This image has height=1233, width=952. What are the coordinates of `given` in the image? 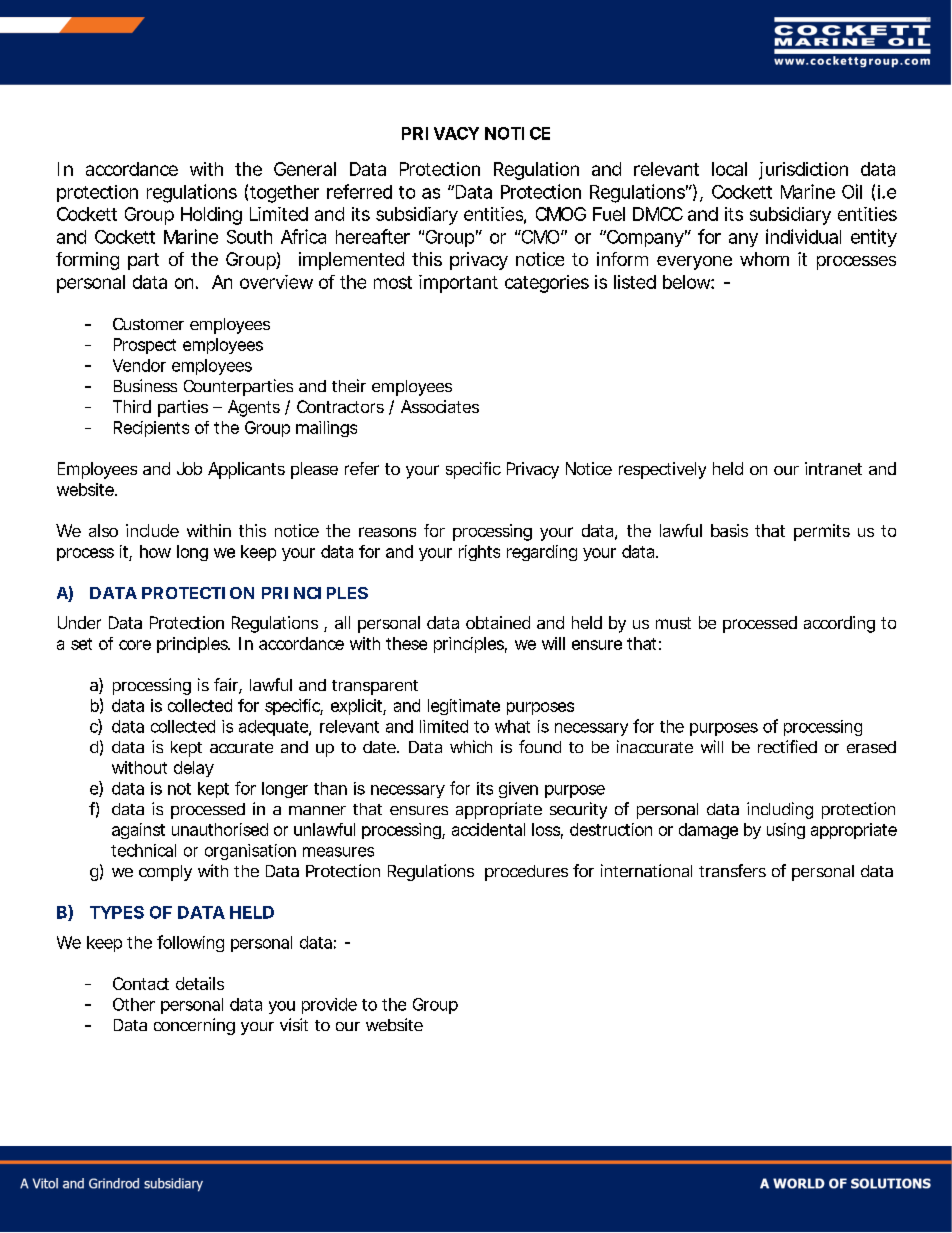 It's located at (518, 790).
